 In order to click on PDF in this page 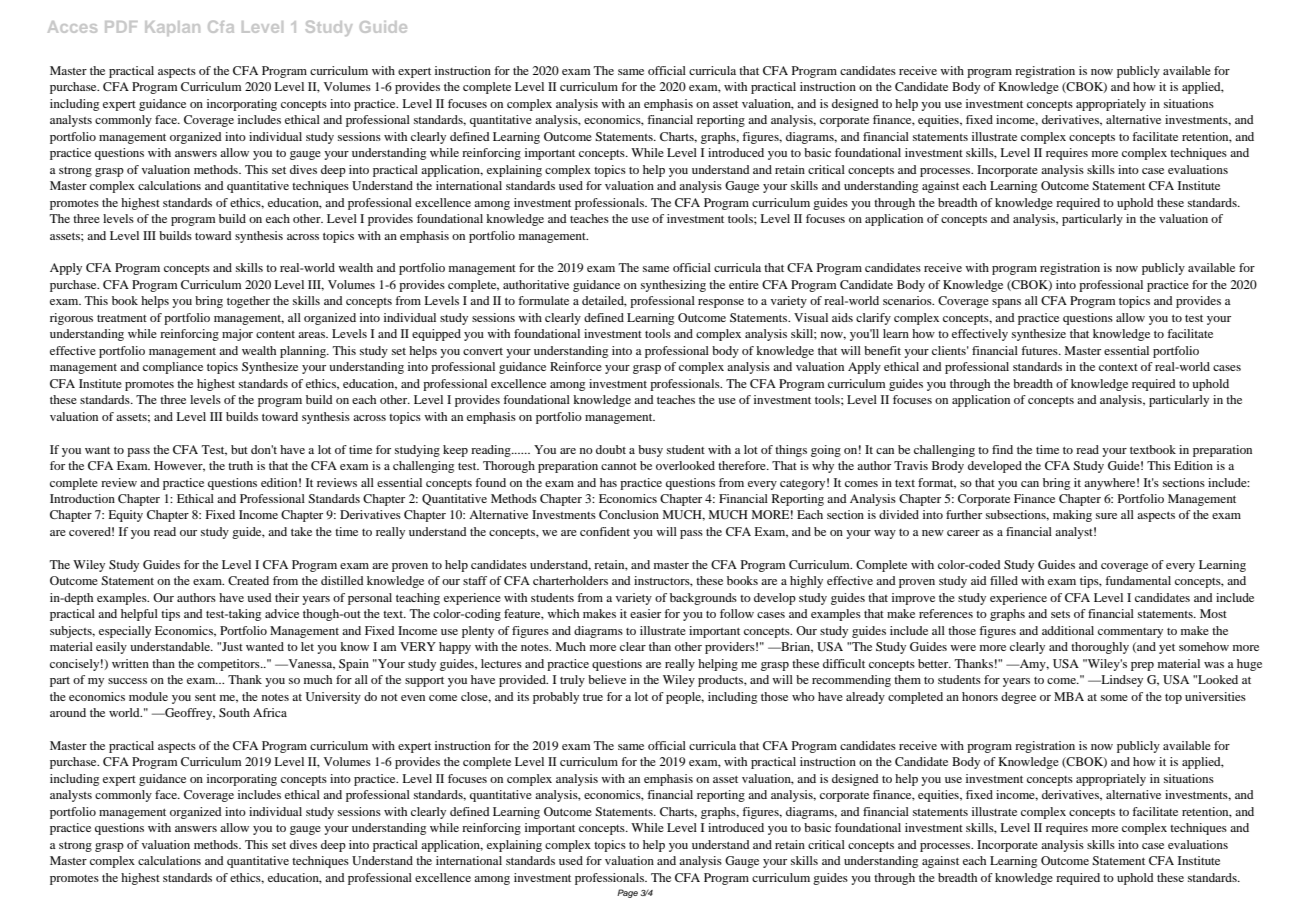, I will do `click(121, 27)`.
